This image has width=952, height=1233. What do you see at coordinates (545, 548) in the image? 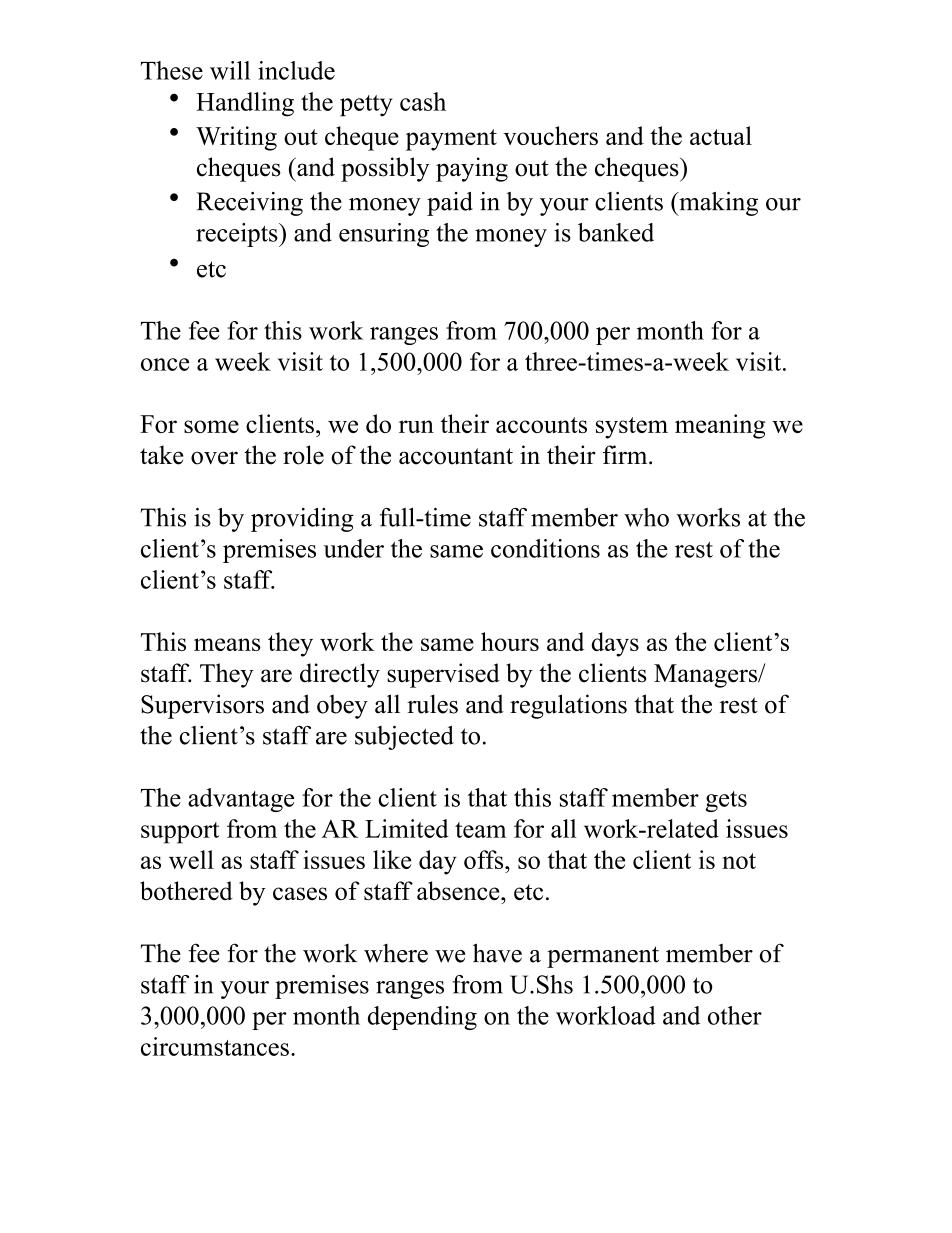
I see `conditions` at bounding box center [545, 548].
